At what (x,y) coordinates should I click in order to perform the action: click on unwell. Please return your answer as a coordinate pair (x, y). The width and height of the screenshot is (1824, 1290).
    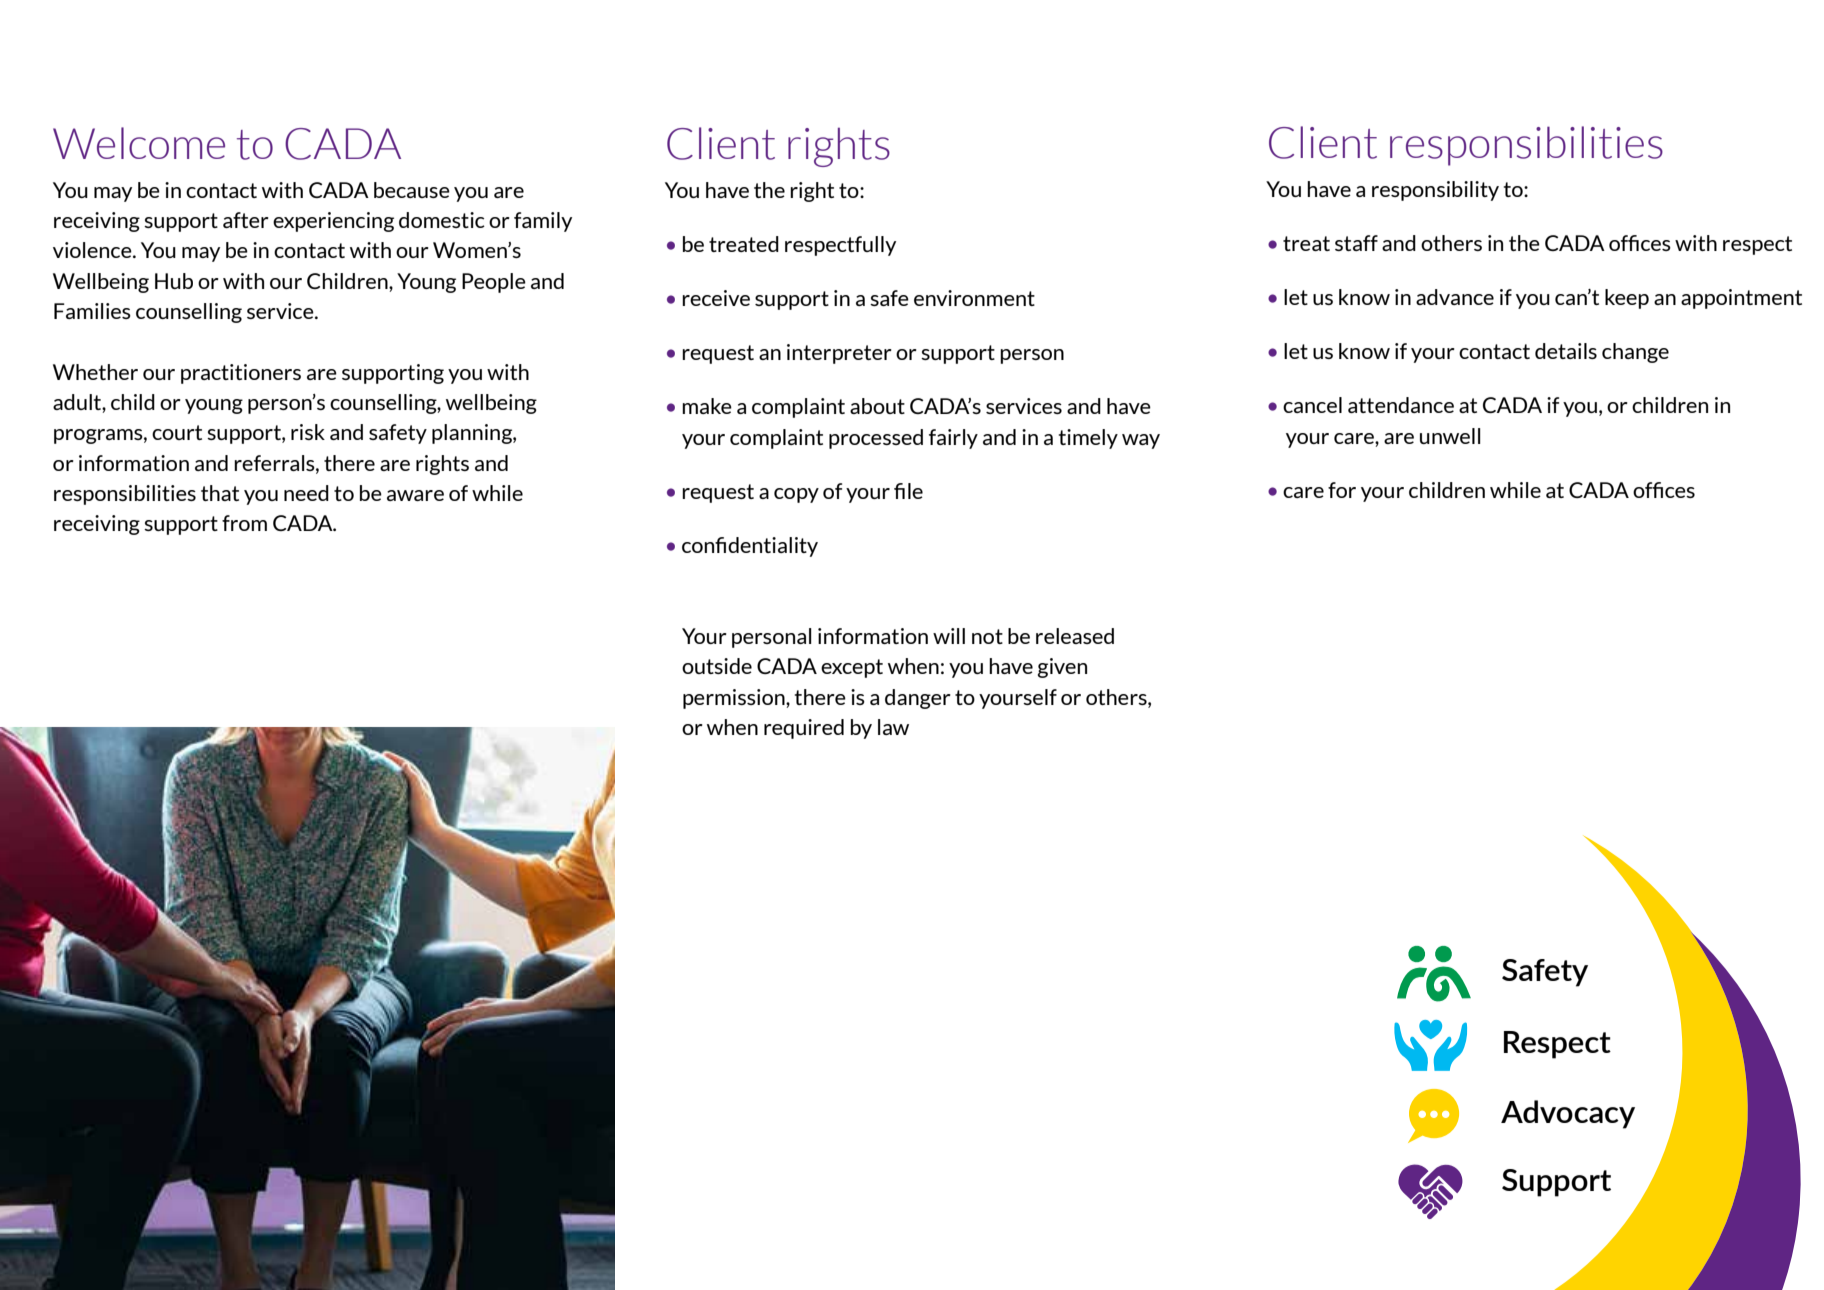
    Looking at the image, I should click on (1450, 436).
